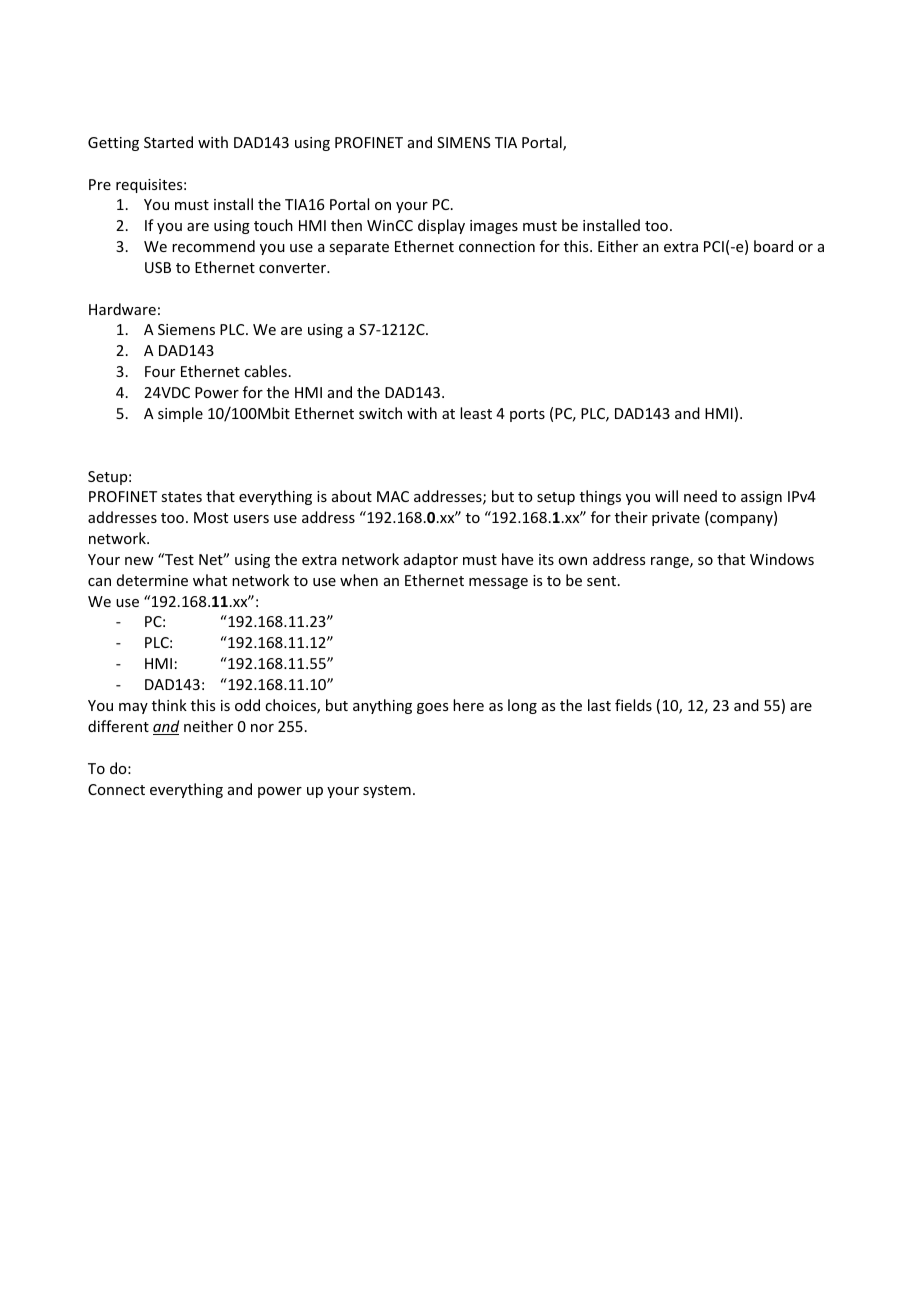  I want to click on system, so click(387, 791).
